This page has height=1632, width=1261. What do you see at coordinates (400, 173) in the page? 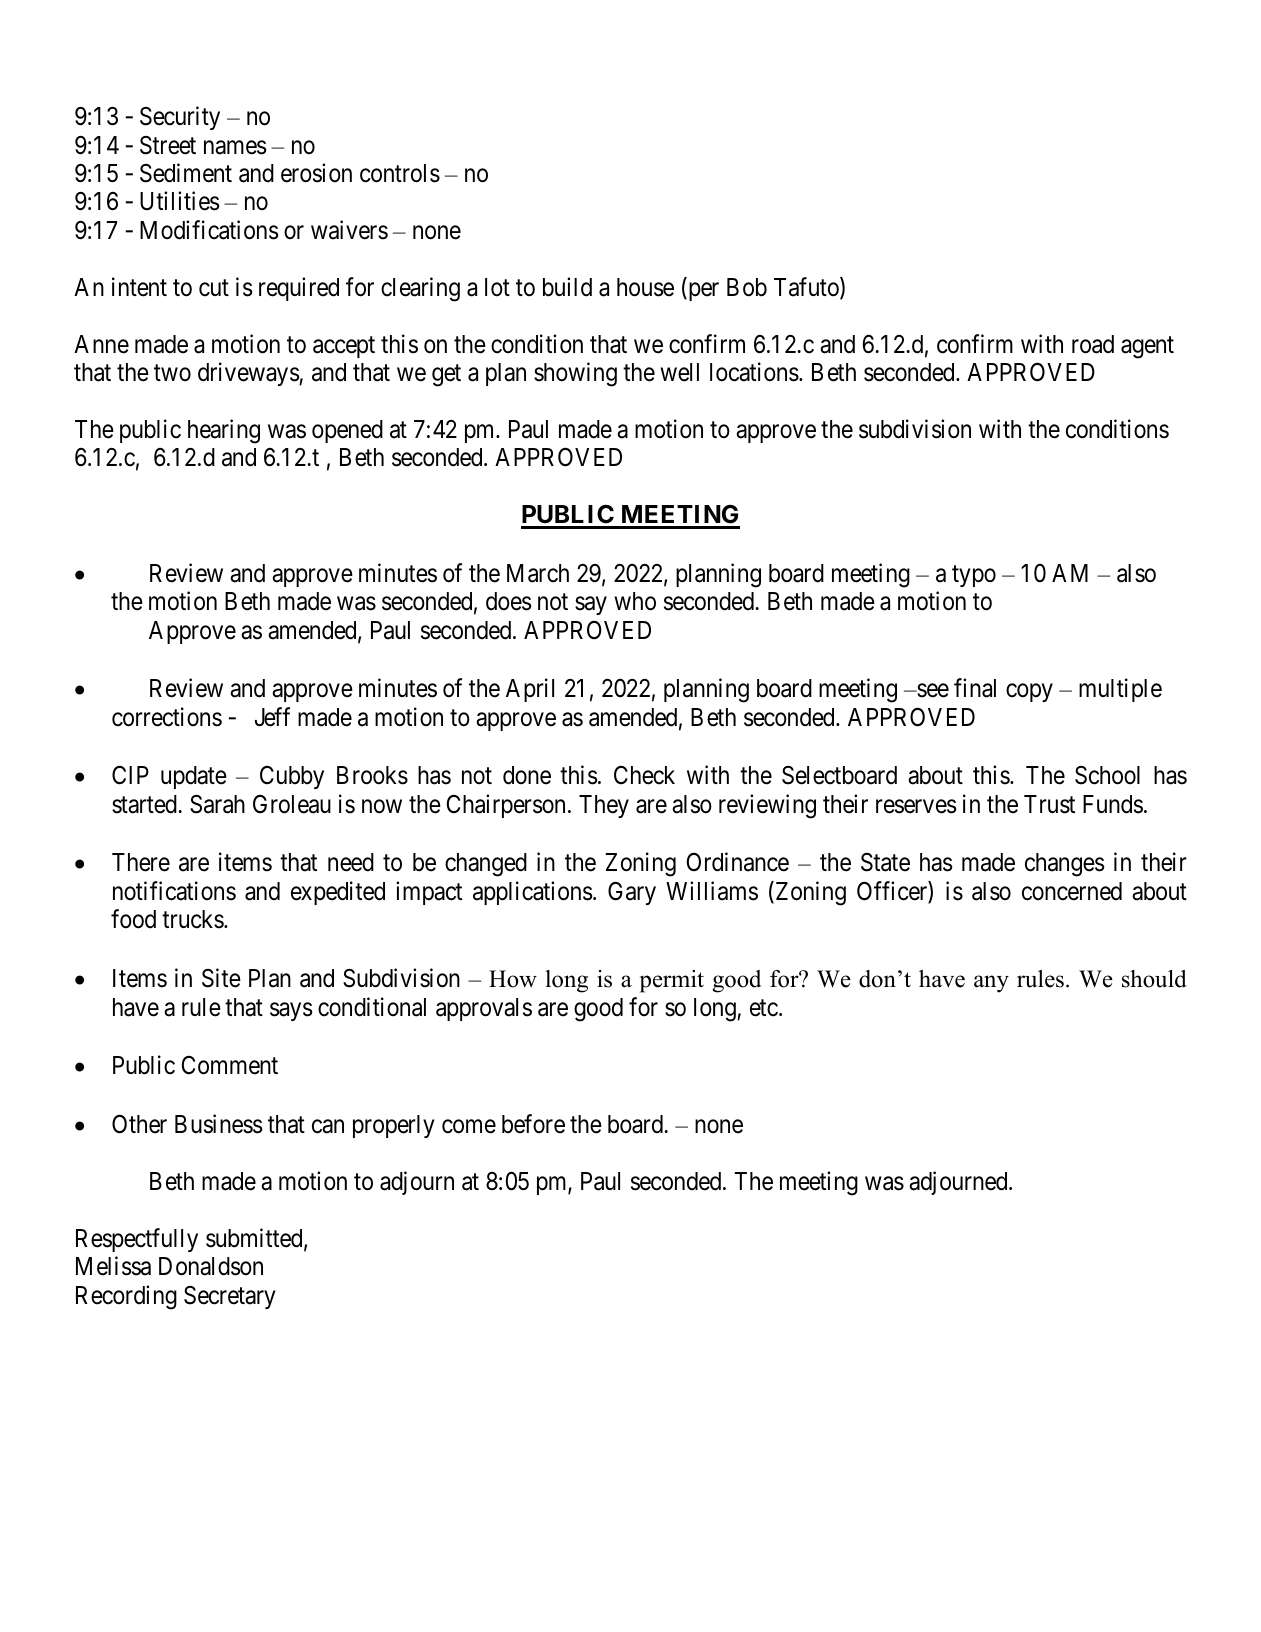
I see `controls` at bounding box center [400, 173].
